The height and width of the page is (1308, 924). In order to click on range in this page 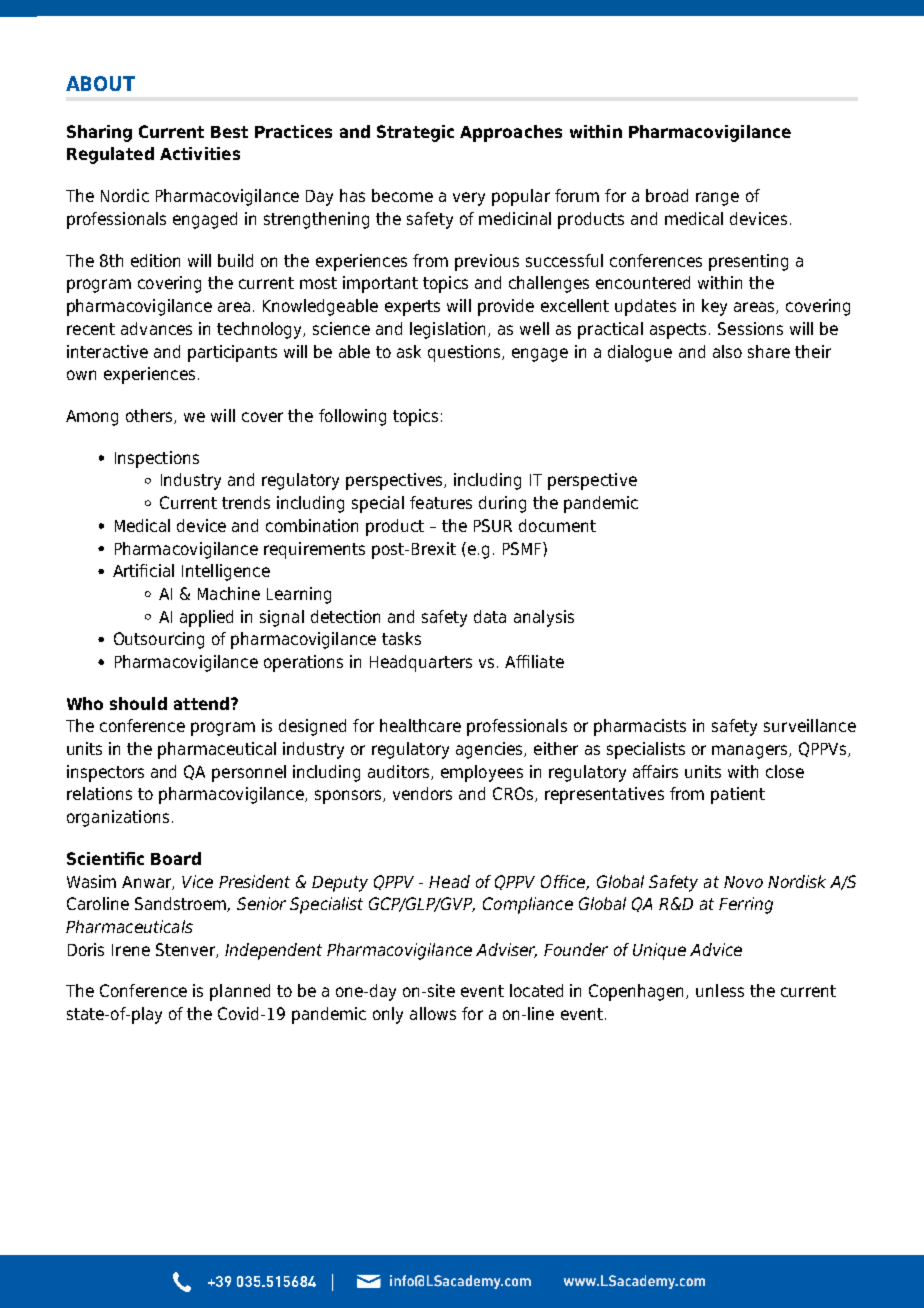, I will do `click(717, 199)`.
